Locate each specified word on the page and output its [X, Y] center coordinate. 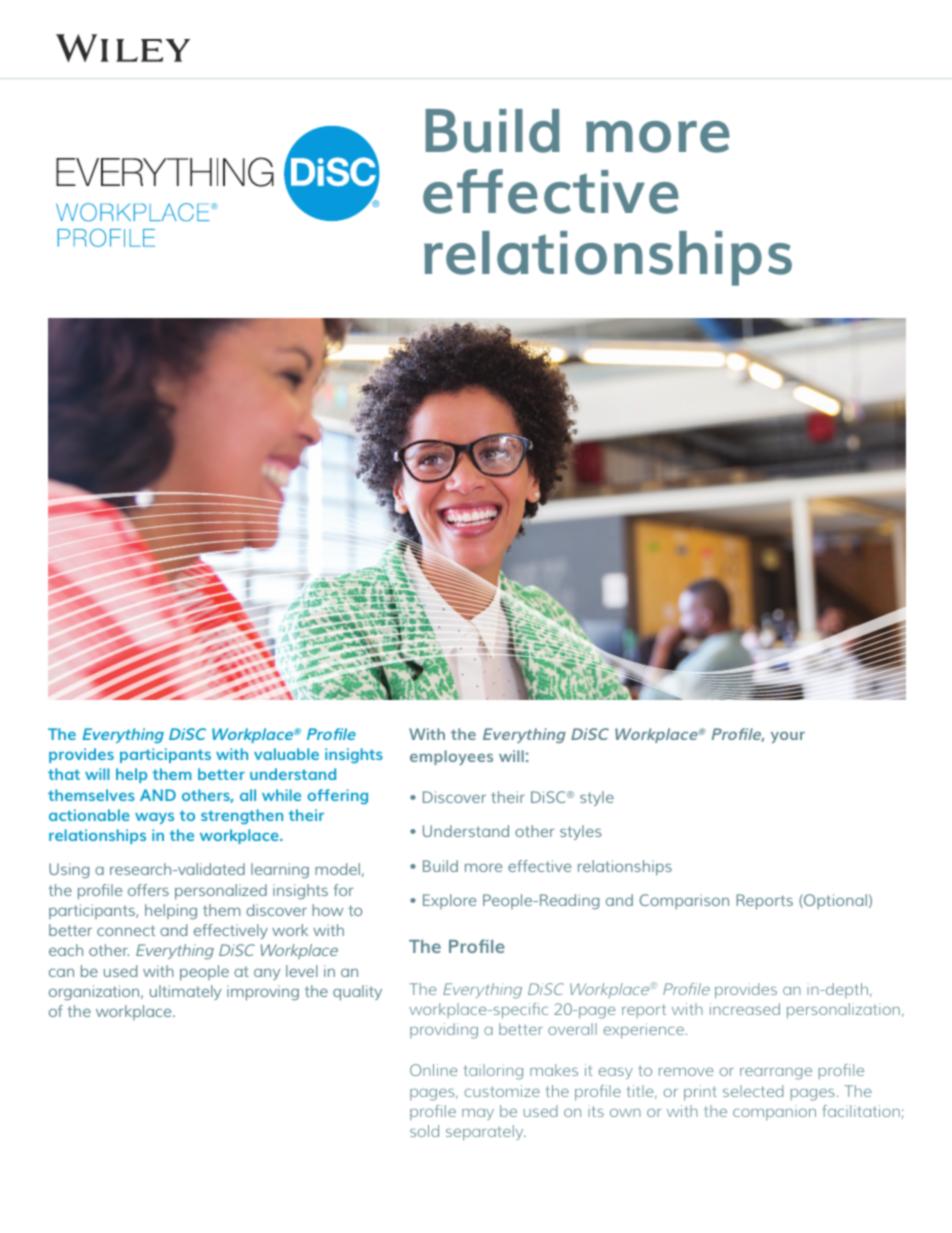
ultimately [185, 992]
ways [154, 818]
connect [126, 930]
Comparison [684, 901]
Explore [449, 901]
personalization [843, 1011]
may [478, 1114]
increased [745, 1009]
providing [444, 1031]
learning [280, 870]
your [788, 738]
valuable [286, 754]
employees [451, 757]
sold [424, 1131]
